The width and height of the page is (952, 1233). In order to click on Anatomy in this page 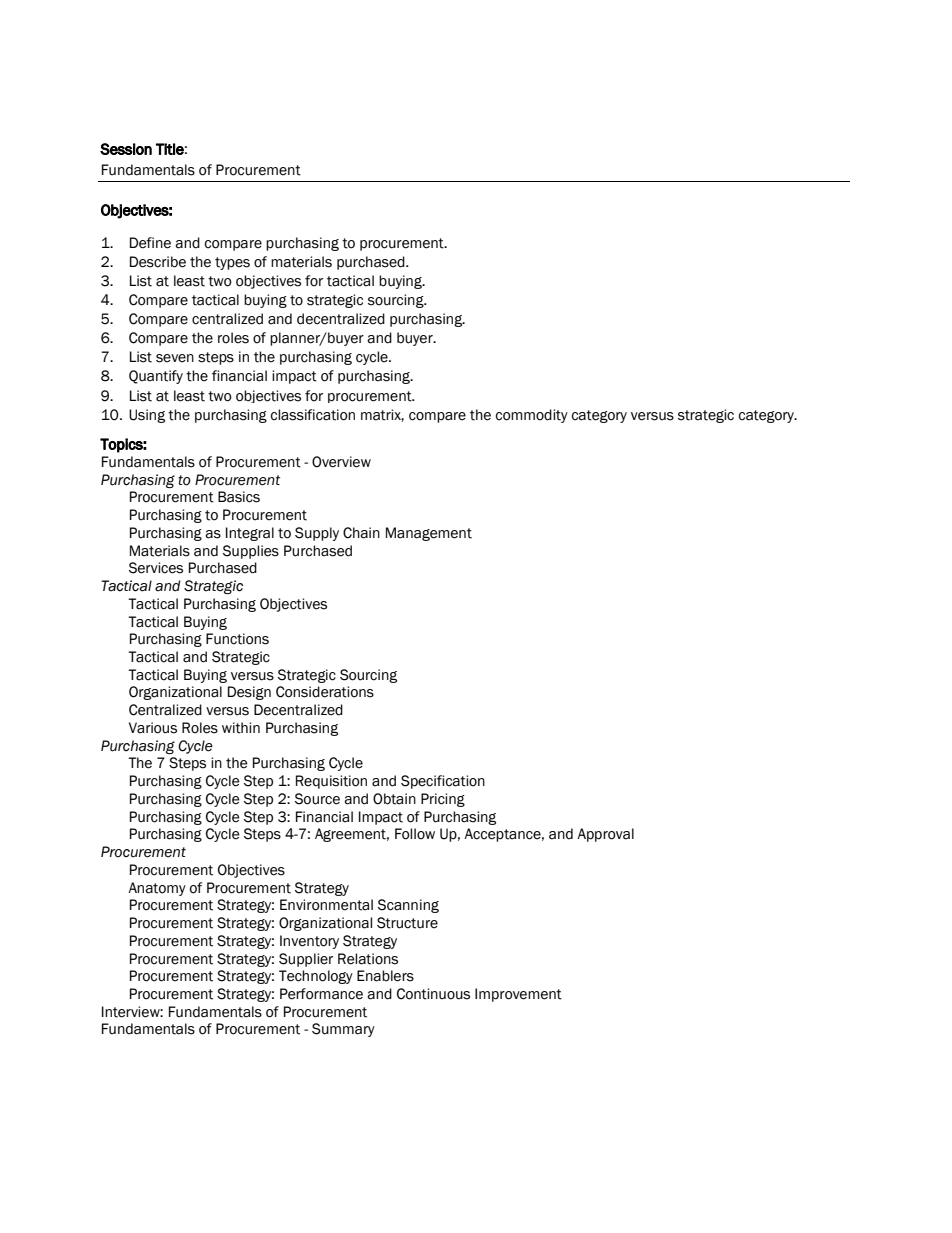, I will do `click(157, 889)`.
